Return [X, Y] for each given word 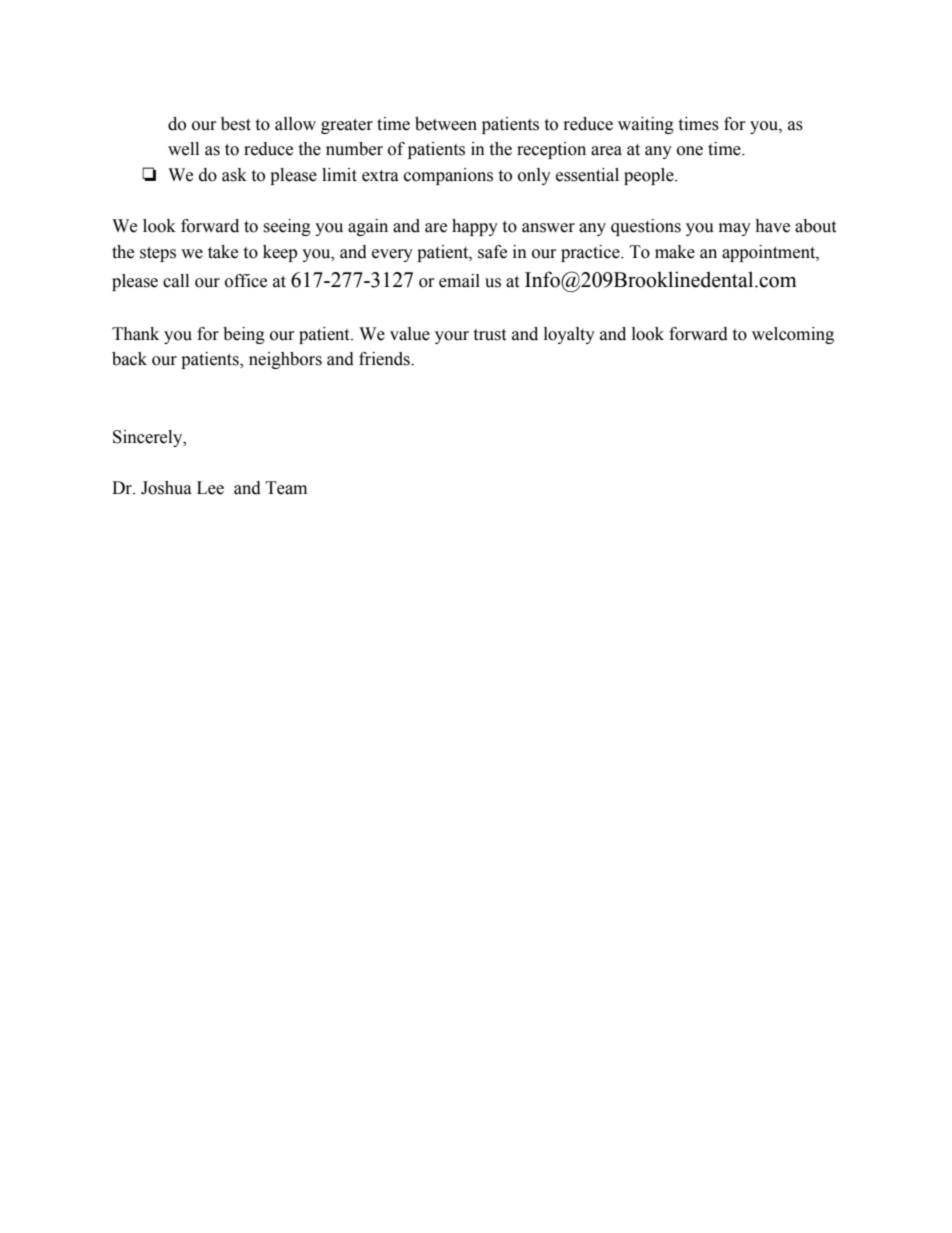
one [690, 151]
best [236, 124]
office [246, 281]
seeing [287, 227]
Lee [210, 488]
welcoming [793, 335]
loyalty [569, 335]
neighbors [285, 360]
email [459, 281]
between [446, 124]
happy [475, 227]
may [735, 229]
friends [385, 359]
